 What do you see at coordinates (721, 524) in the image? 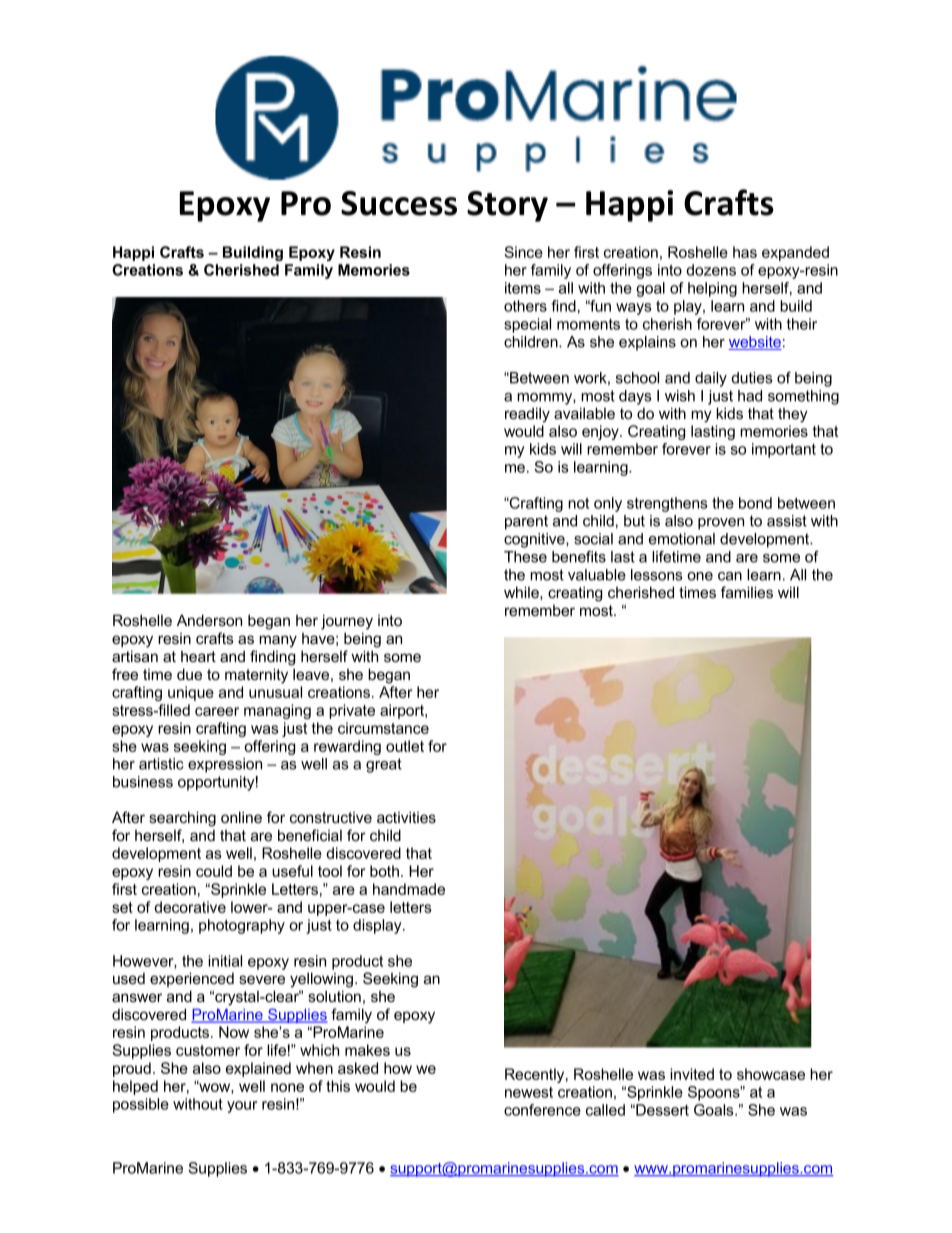
I see `proven` at bounding box center [721, 524].
